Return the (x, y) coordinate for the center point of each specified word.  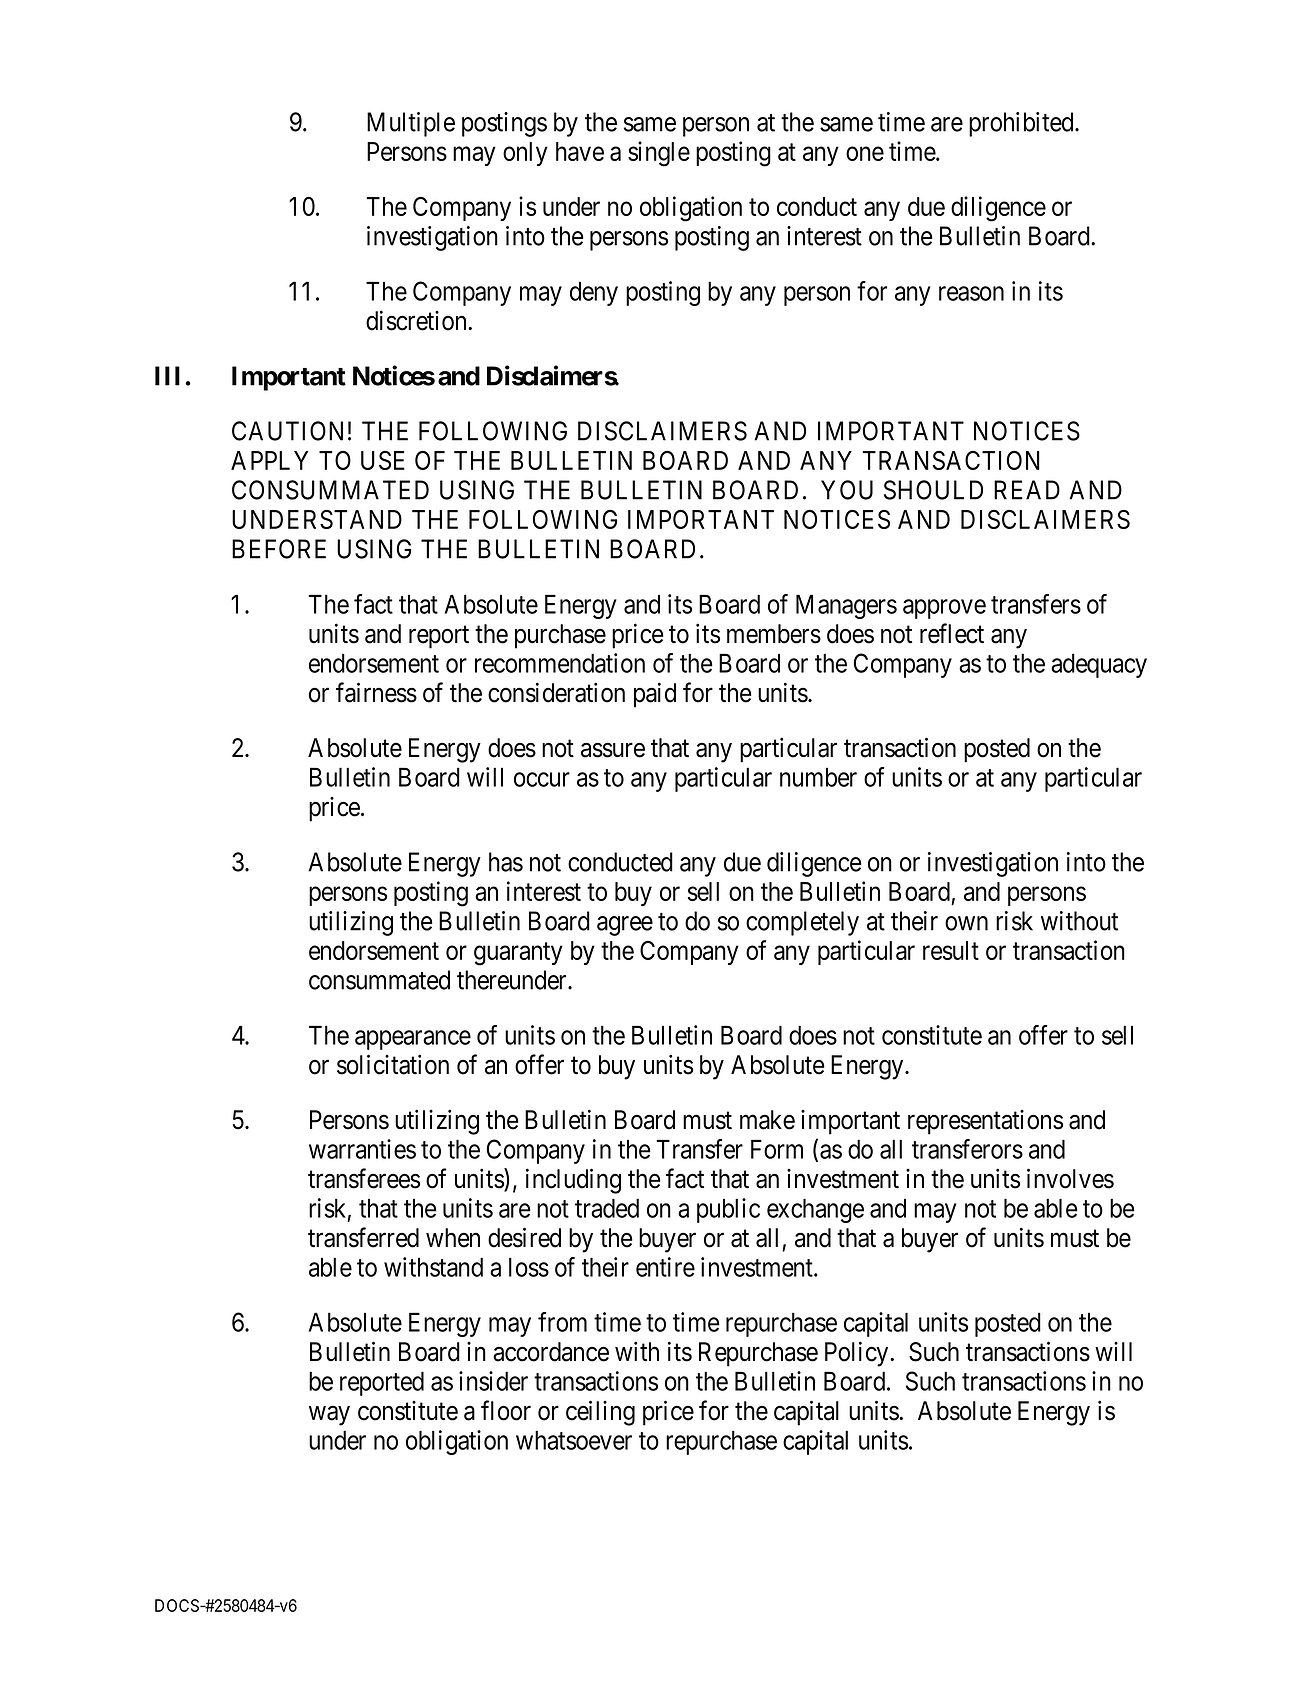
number (818, 777)
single (659, 154)
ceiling (600, 1413)
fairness (376, 692)
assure (613, 750)
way (329, 1416)
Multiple (411, 124)
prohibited (1022, 124)
